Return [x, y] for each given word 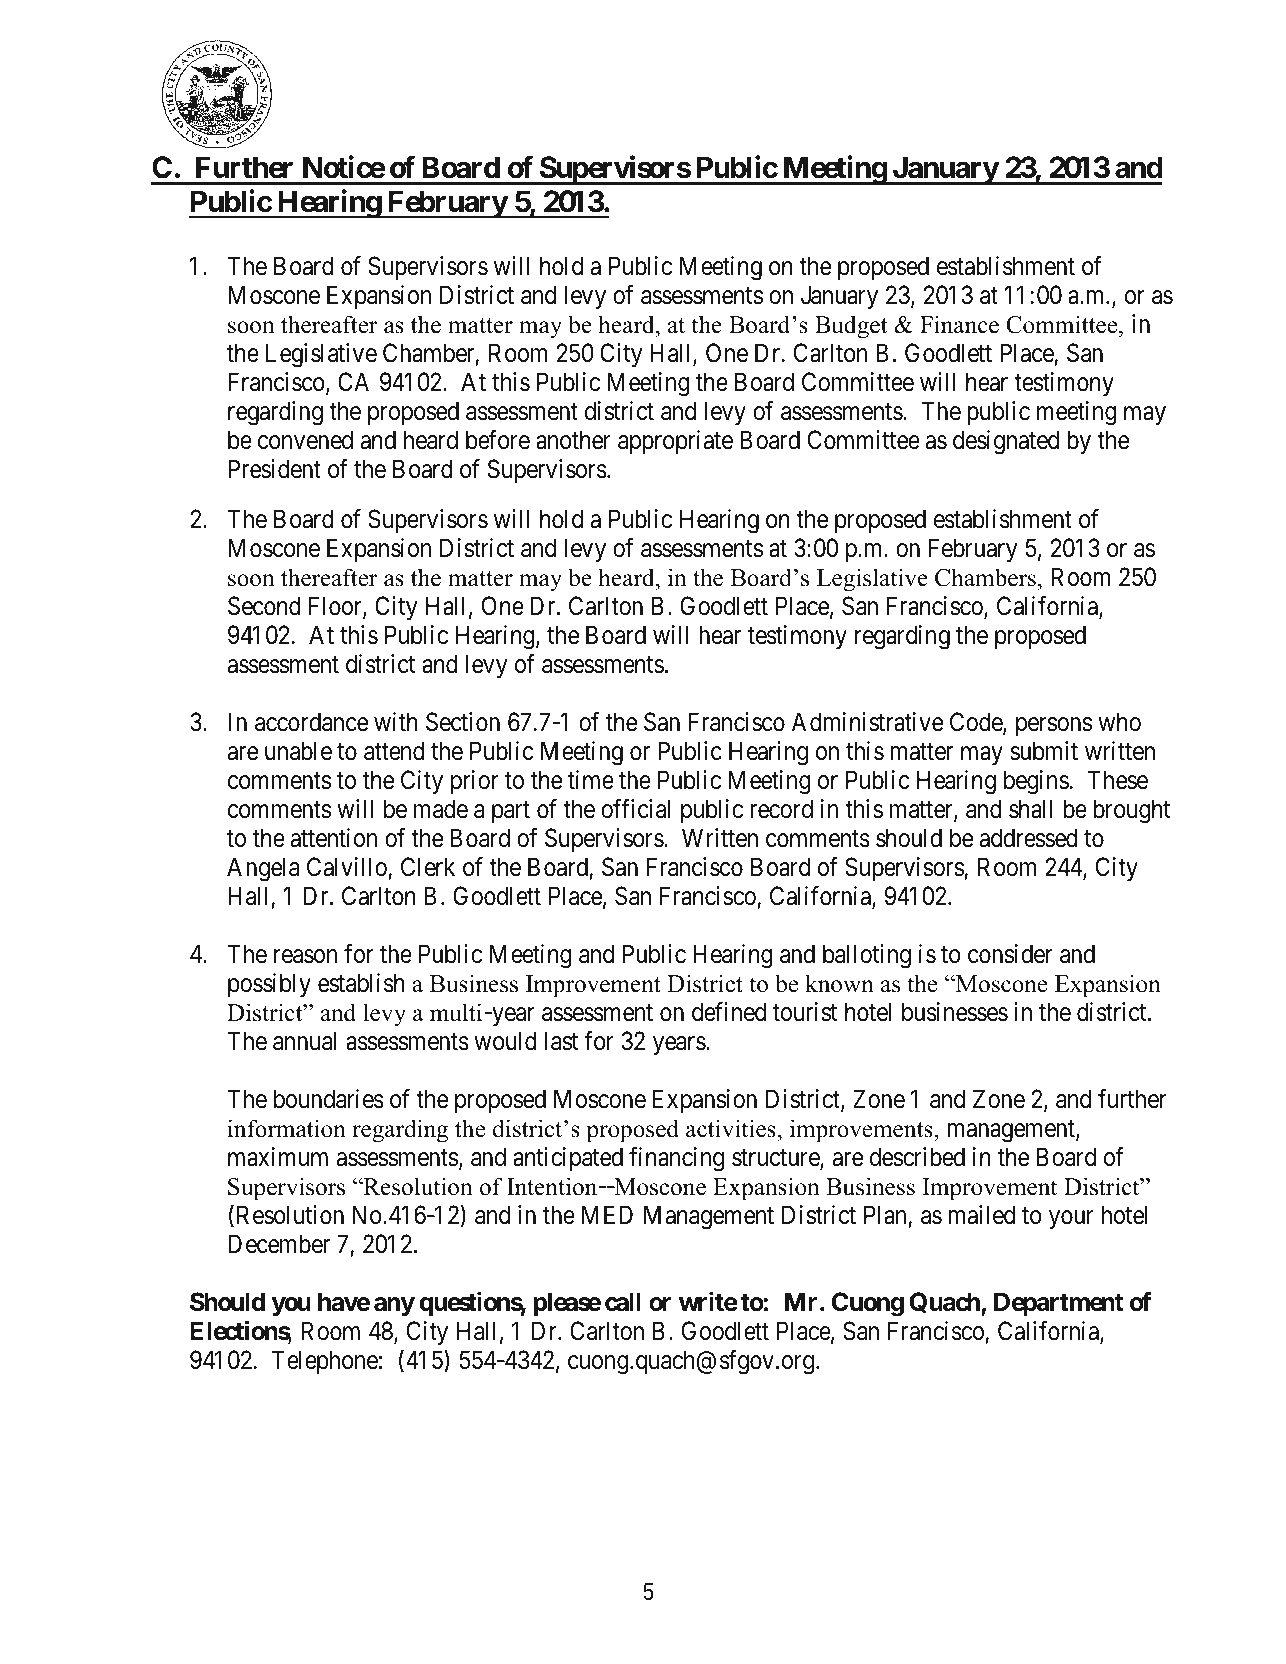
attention [333, 838]
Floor [336, 607]
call [623, 1302]
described [917, 1157]
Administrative [867, 722]
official [635, 809]
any [394, 1307]
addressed [1028, 838]
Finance [959, 324]
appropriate [675, 442]
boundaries [329, 1099]
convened [305, 440]
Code [977, 723]
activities [731, 1128]
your [1071, 1220]
